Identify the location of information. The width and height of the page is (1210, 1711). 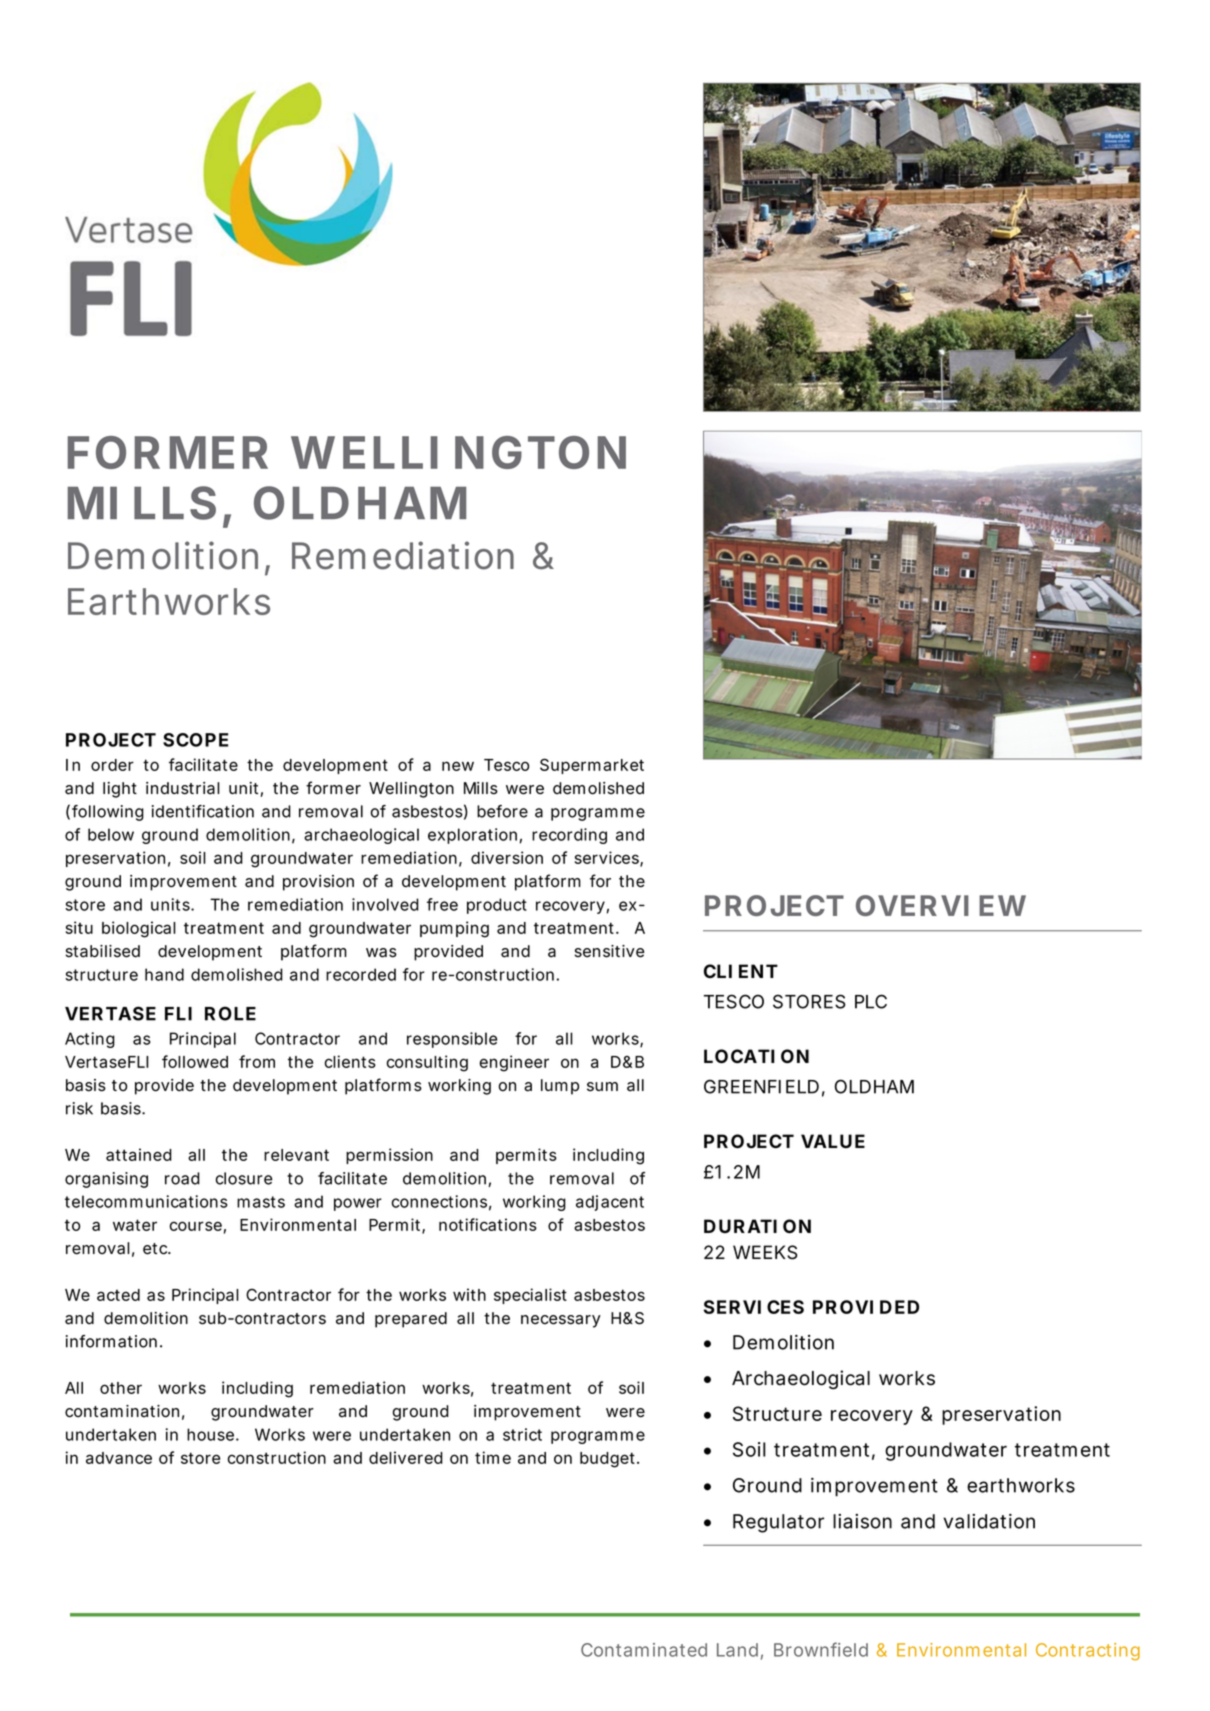
(111, 1341).
